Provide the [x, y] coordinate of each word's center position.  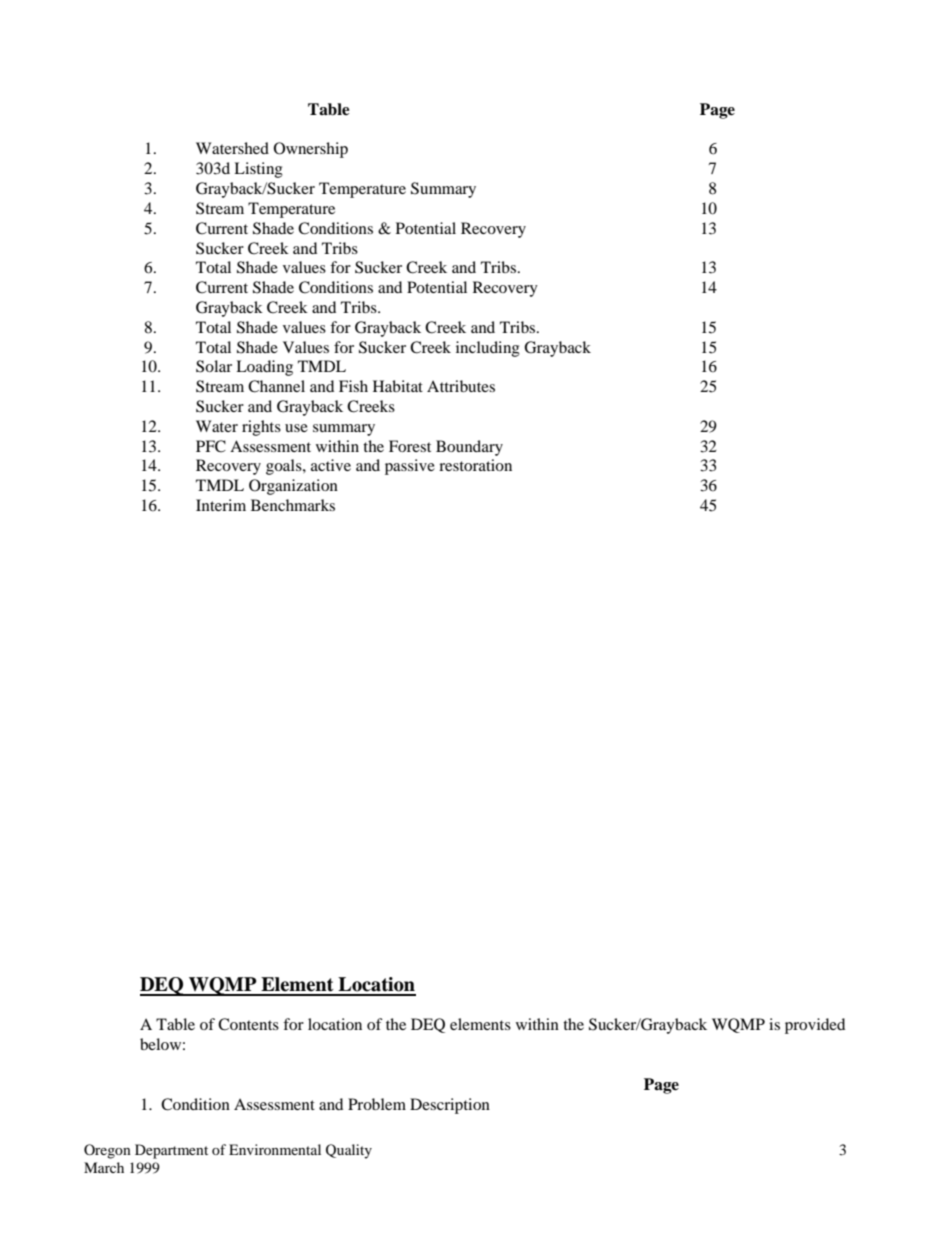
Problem [377, 1104]
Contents [248, 1024]
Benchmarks [293, 505]
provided [815, 1026]
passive [410, 467]
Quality [349, 1151]
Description [450, 1106]
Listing [258, 170]
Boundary [469, 448]
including [488, 349]
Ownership [311, 150]
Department [171, 1151]
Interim [221, 505]
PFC [211, 446]
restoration [475, 465]
